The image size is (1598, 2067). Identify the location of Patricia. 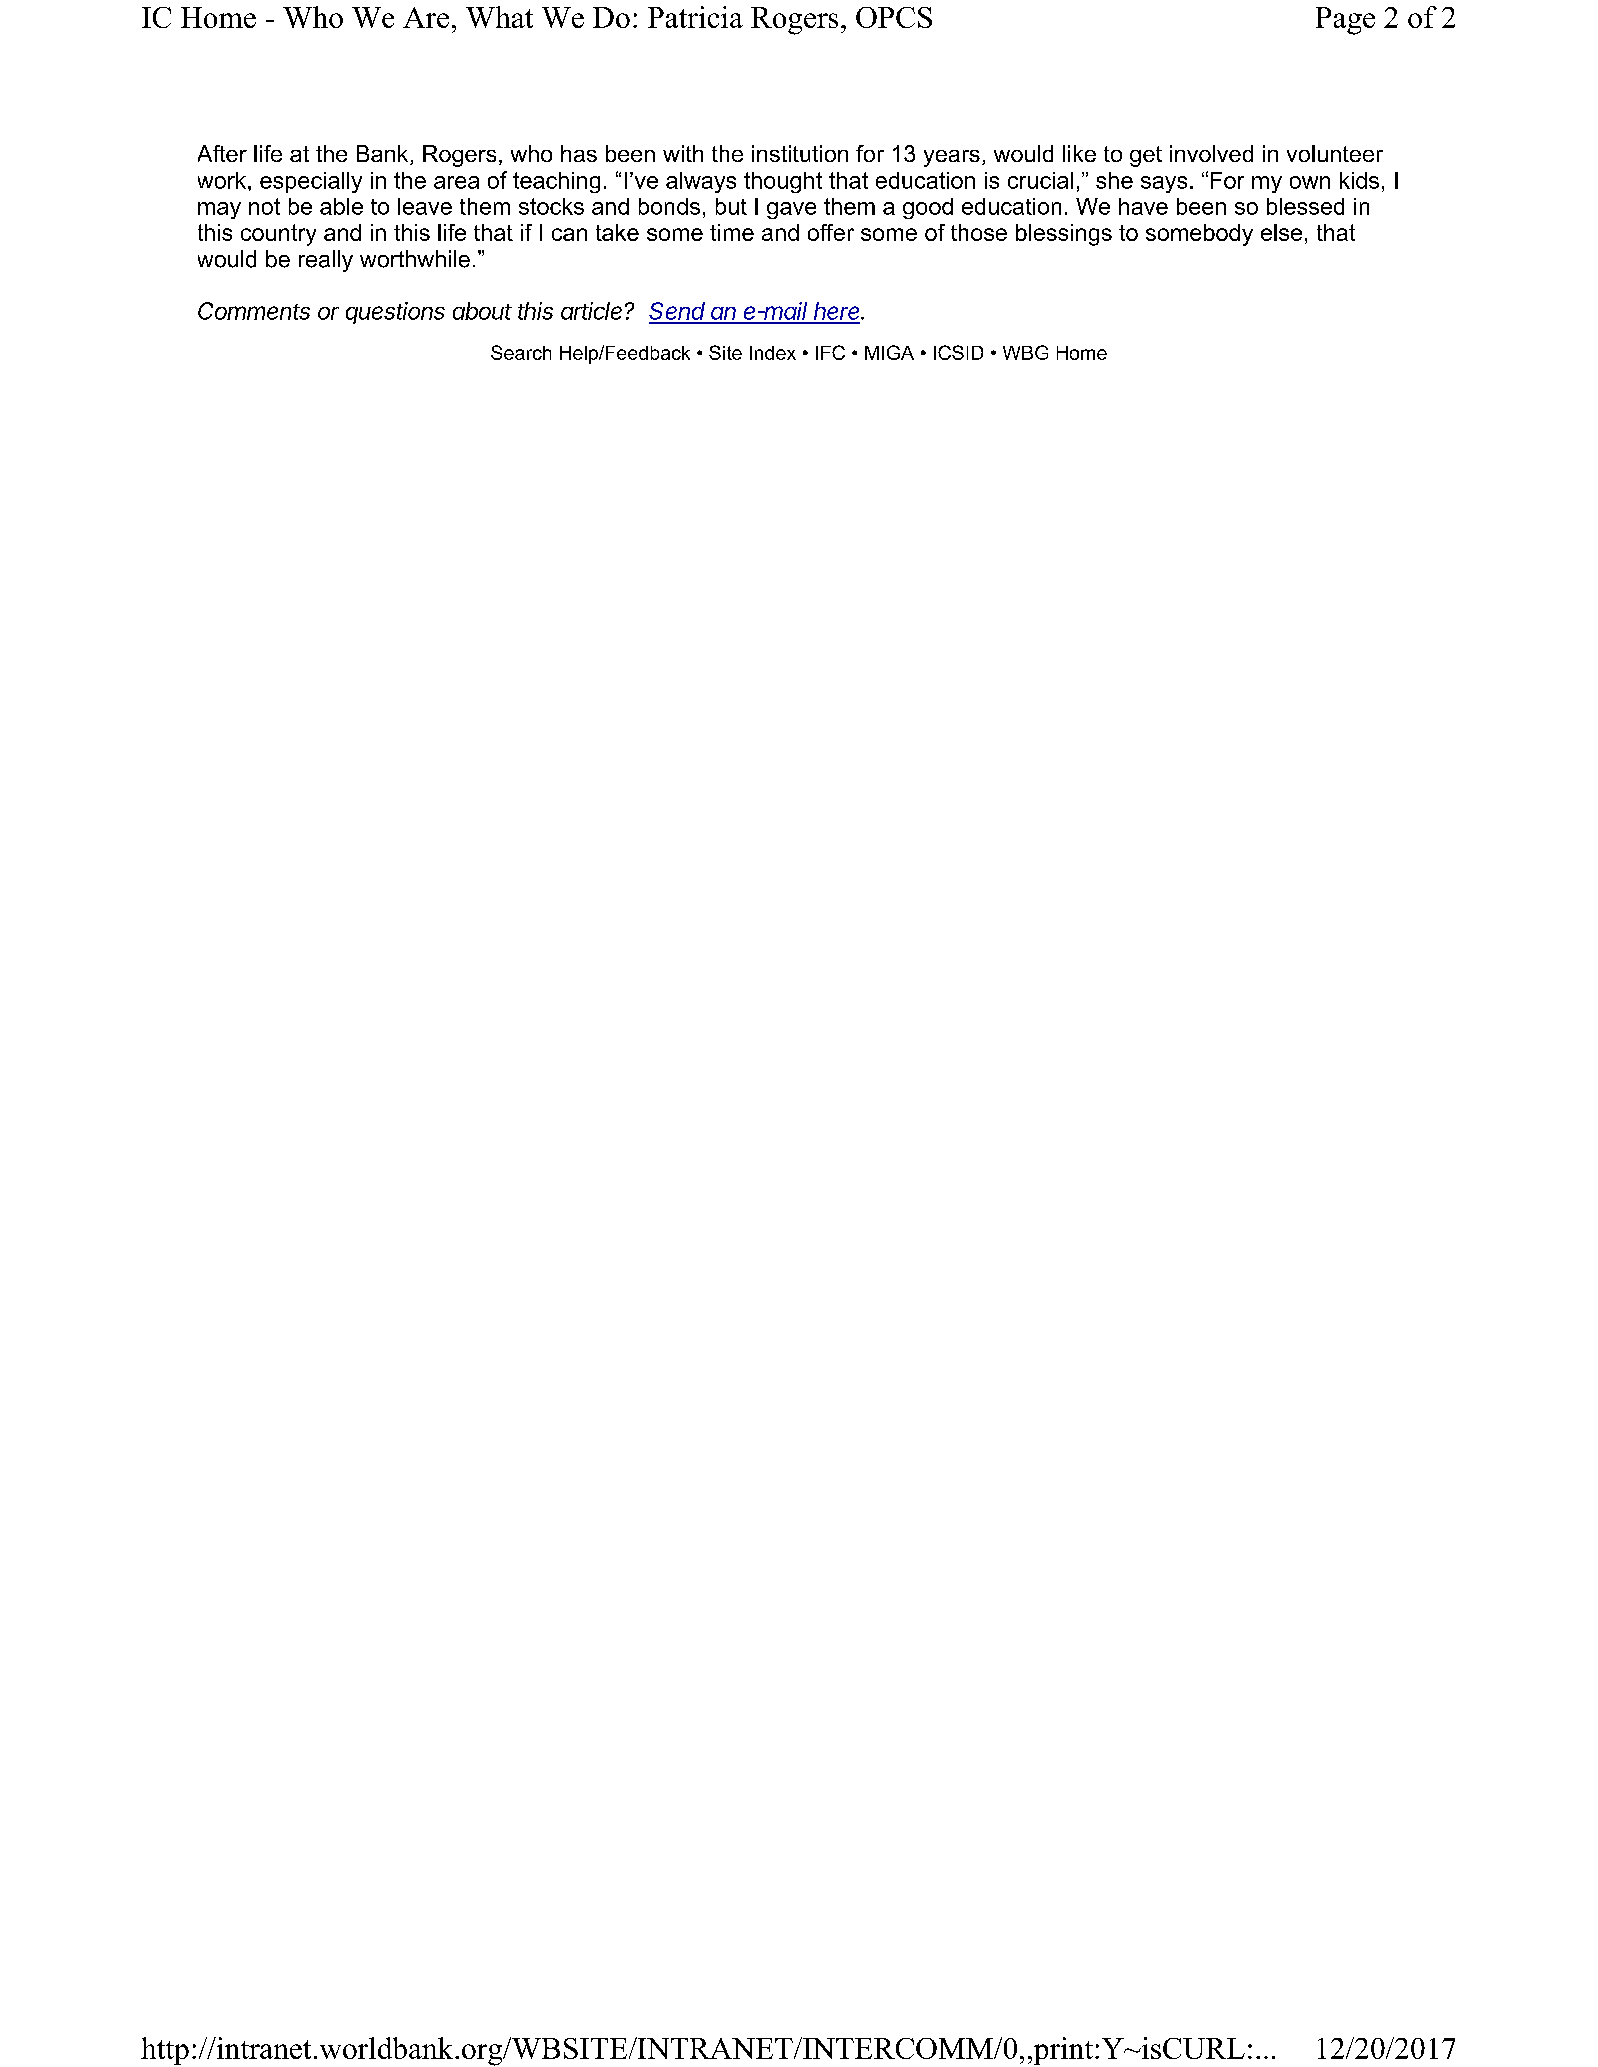
(695, 17).
